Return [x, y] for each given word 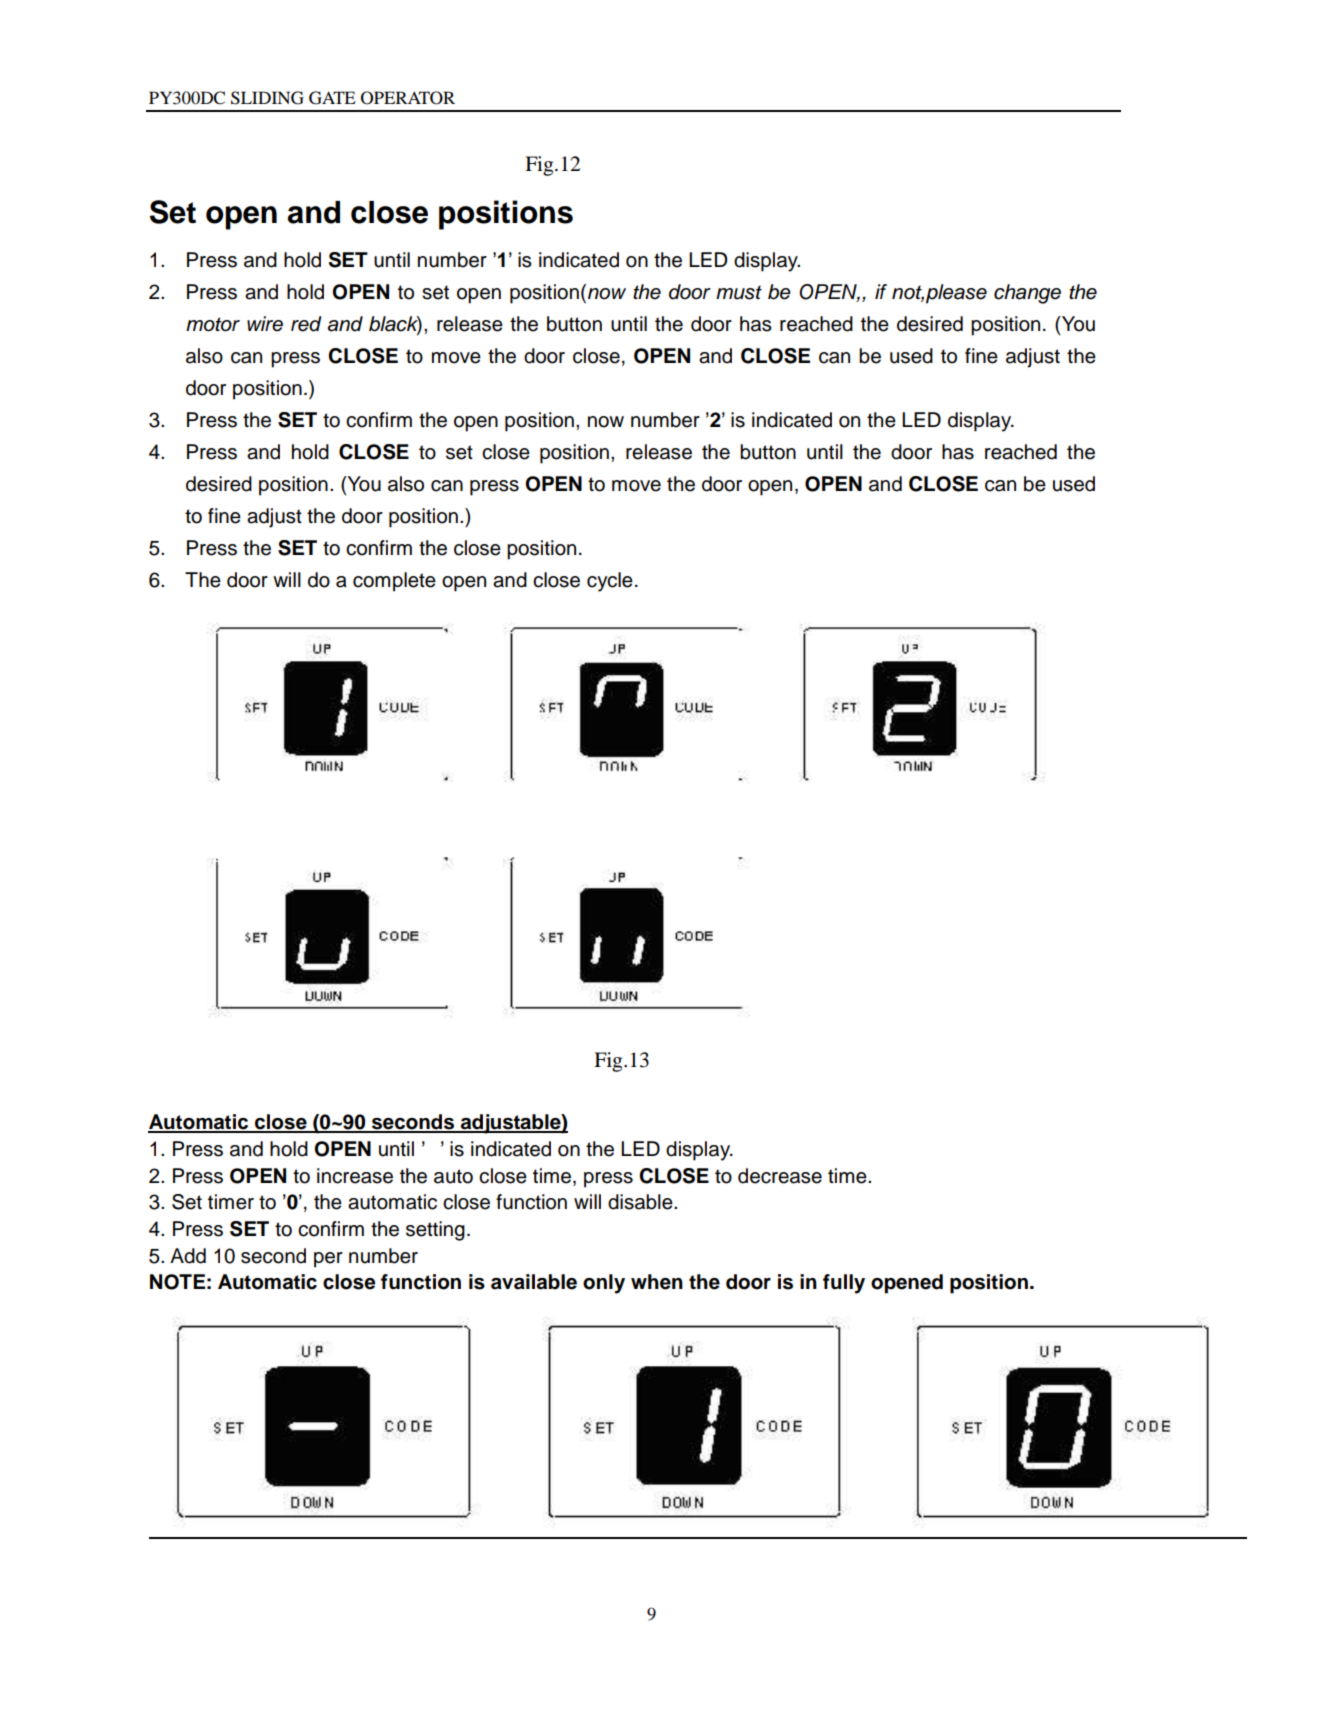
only [604, 1284]
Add [188, 1256]
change [1027, 294]
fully [844, 1284]
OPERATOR [408, 98]
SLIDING [267, 98]
